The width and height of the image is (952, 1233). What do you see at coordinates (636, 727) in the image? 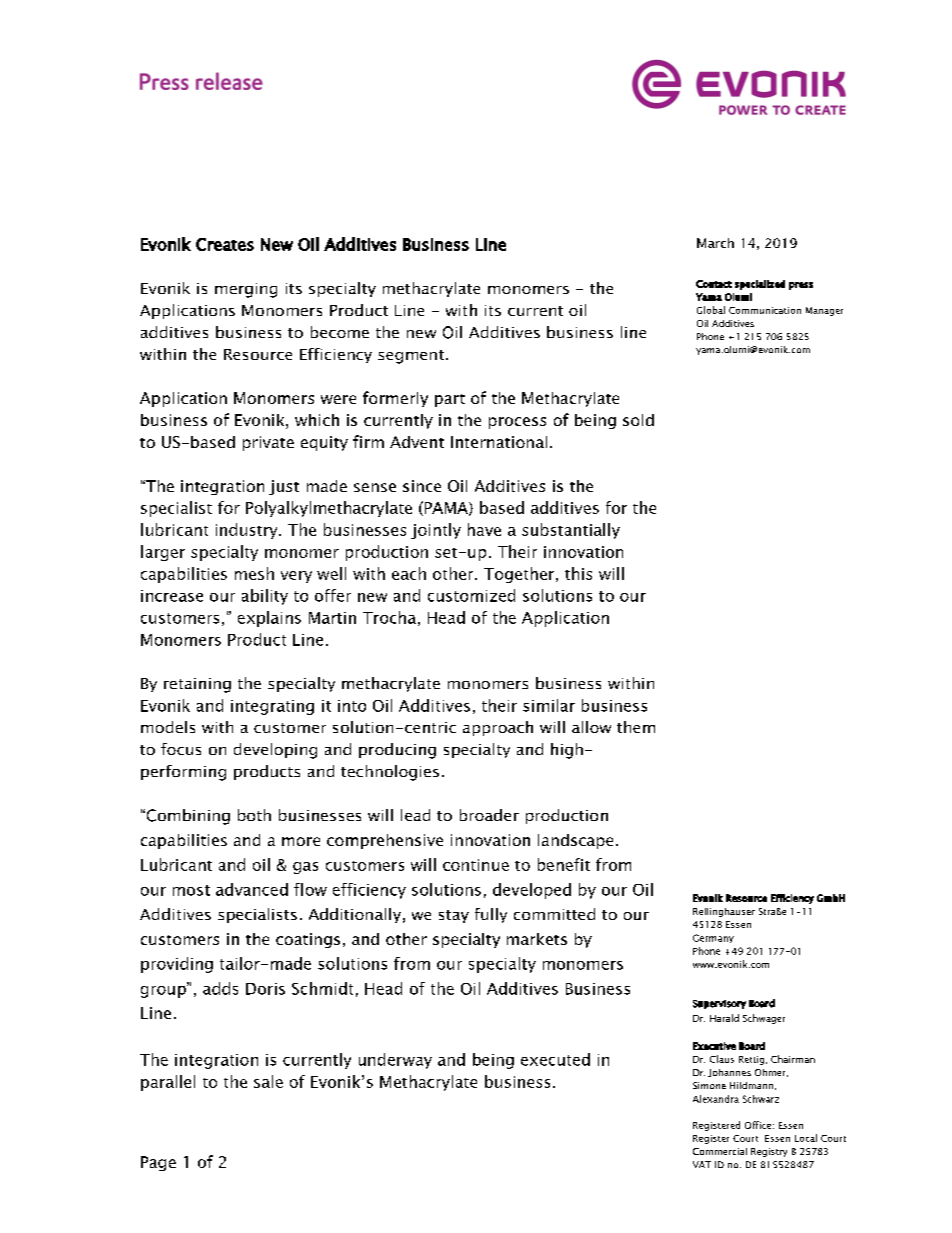
I see `them` at bounding box center [636, 727].
